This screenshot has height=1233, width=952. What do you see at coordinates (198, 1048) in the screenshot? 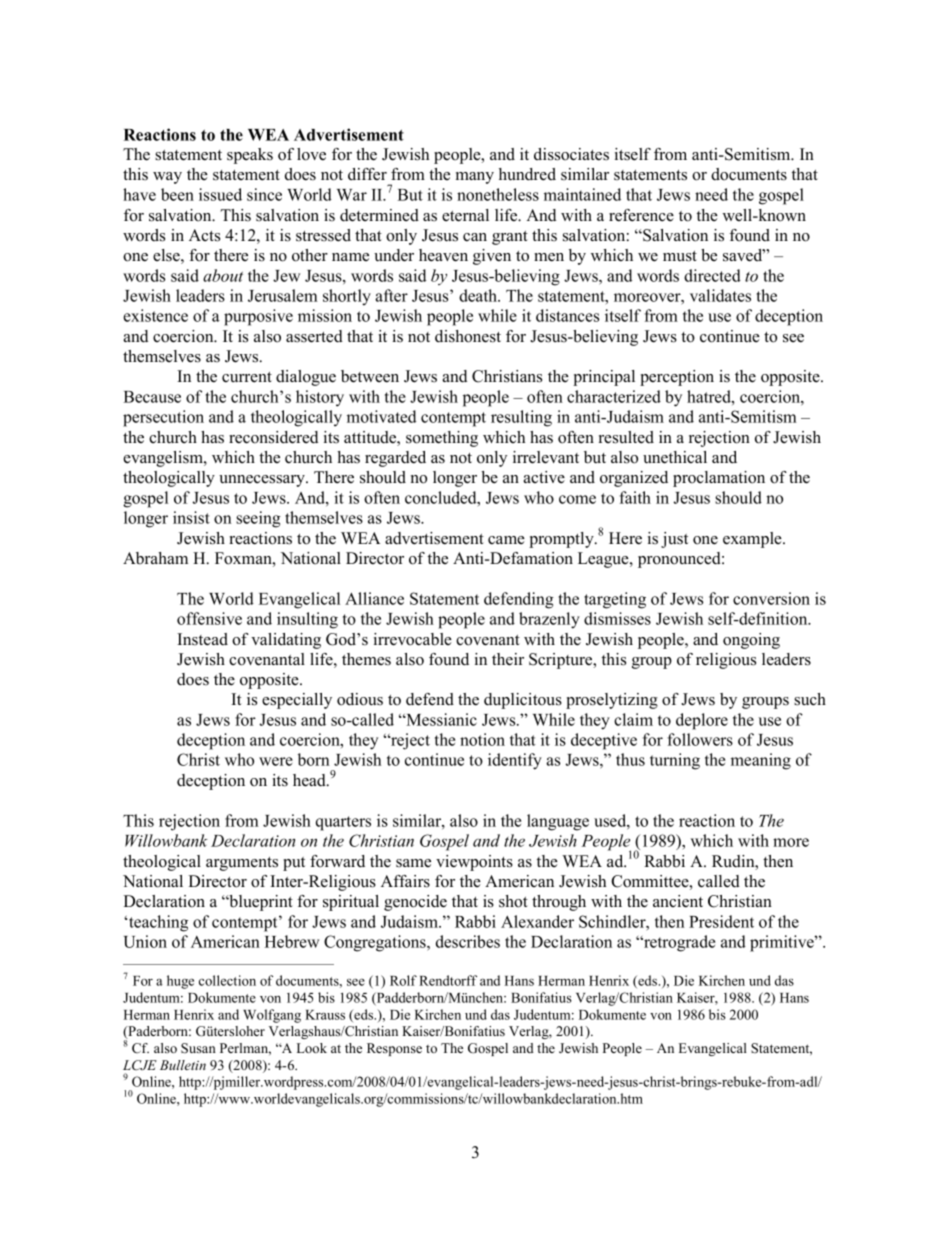
I see `Susan` at bounding box center [198, 1048].
